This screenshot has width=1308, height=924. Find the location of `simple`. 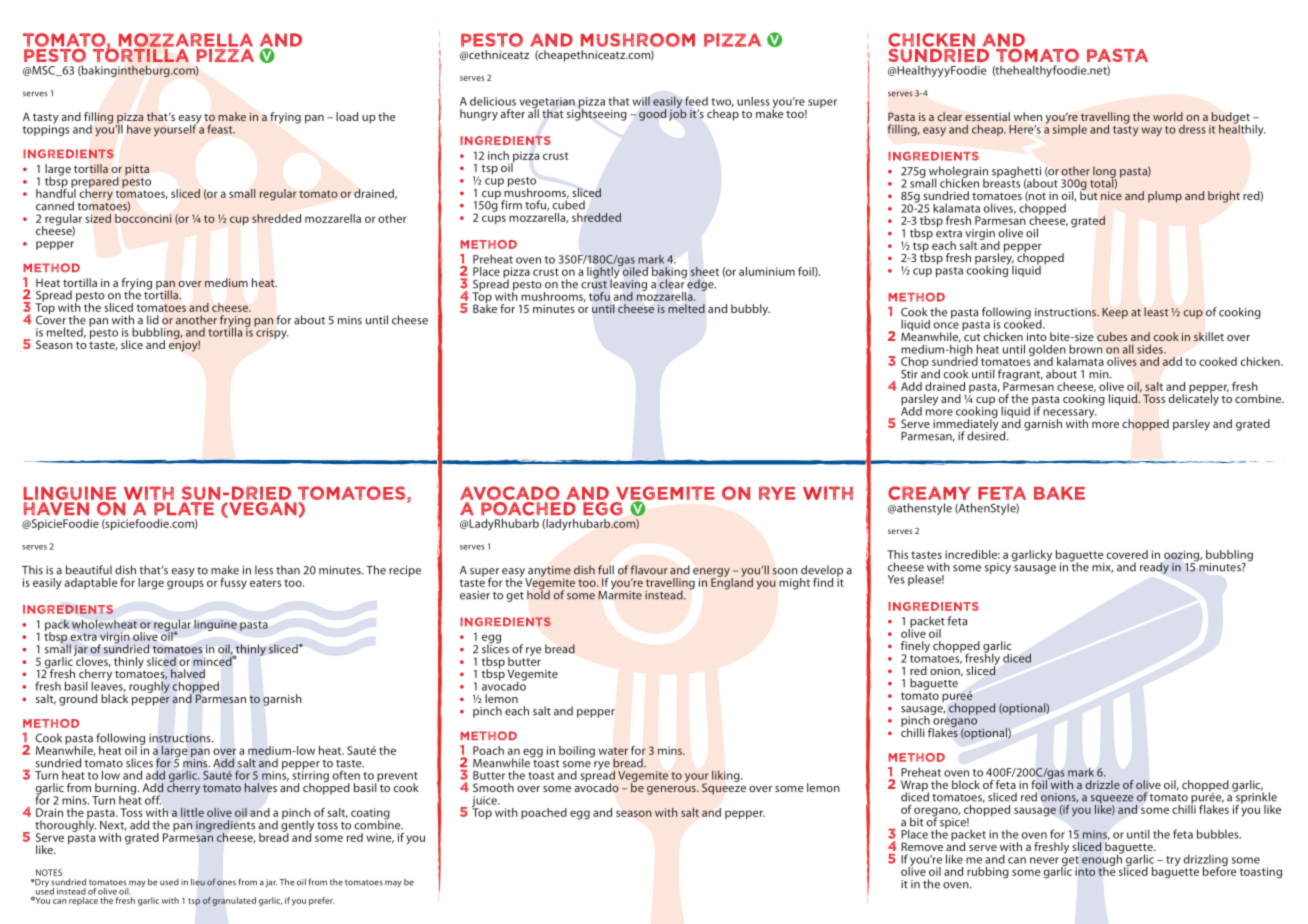

simple is located at coordinates (1070, 130).
